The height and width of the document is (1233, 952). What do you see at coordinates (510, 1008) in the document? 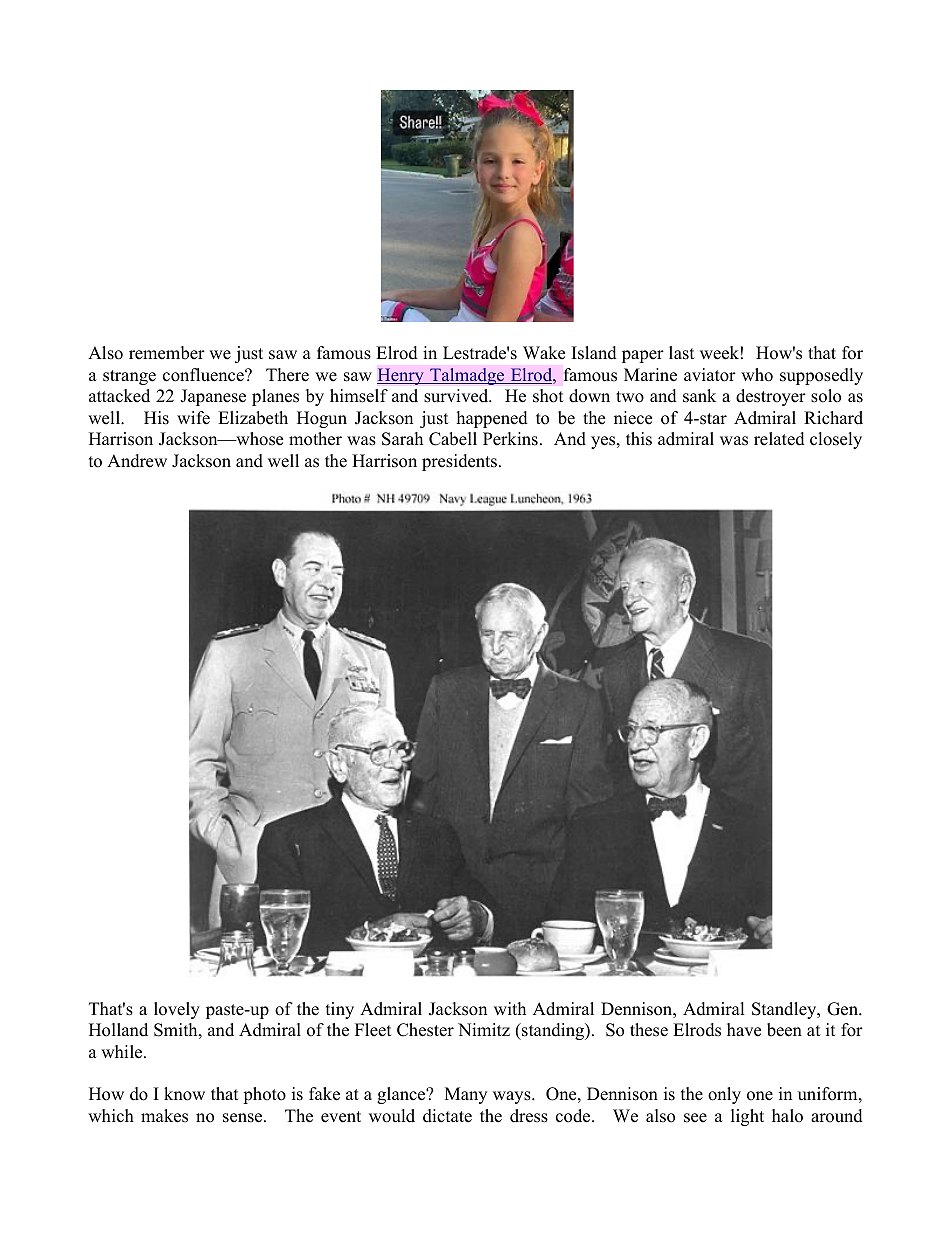
I see `with` at bounding box center [510, 1008].
